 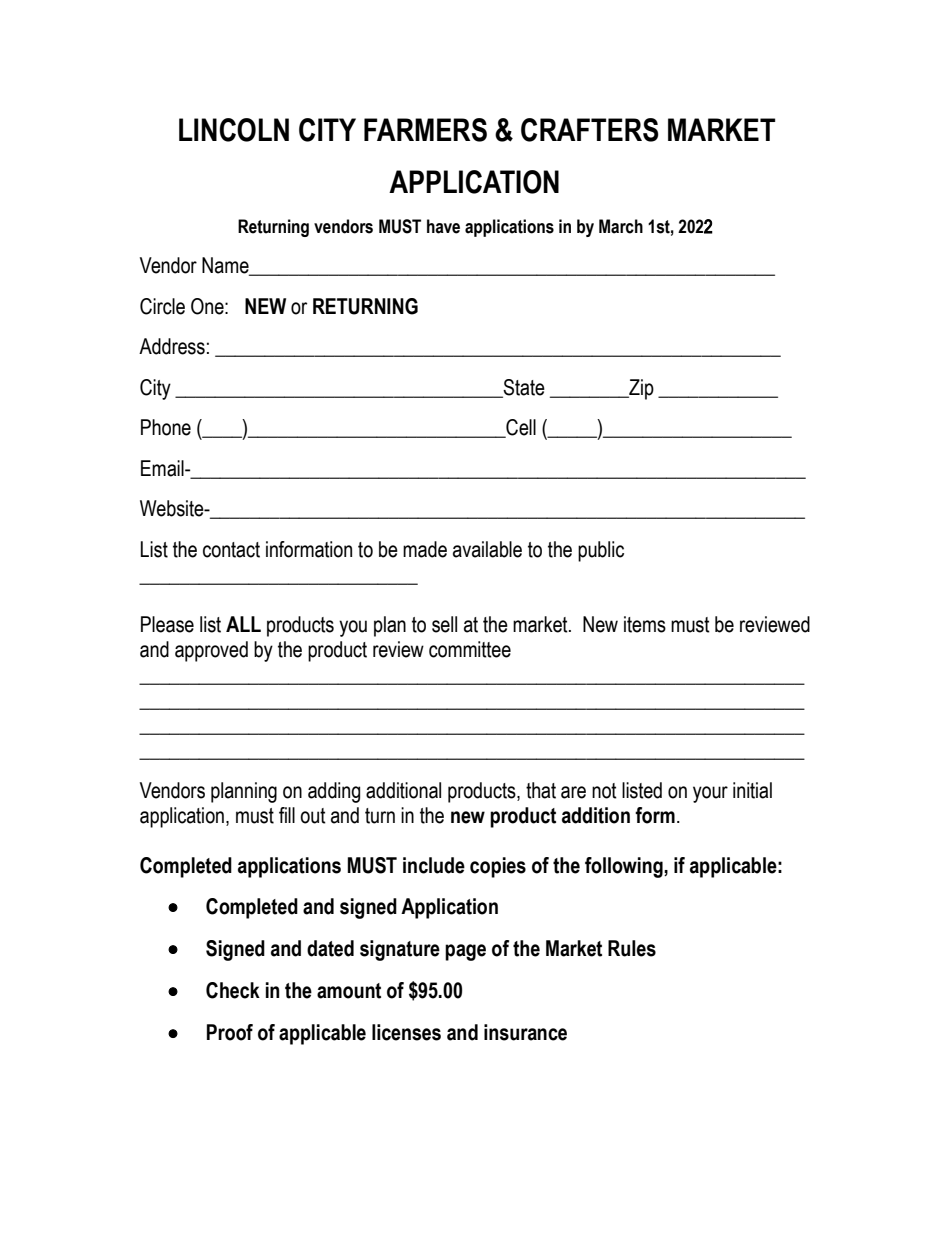 What do you see at coordinates (425, 130) in the screenshot?
I see `FARMERS` at bounding box center [425, 130].
